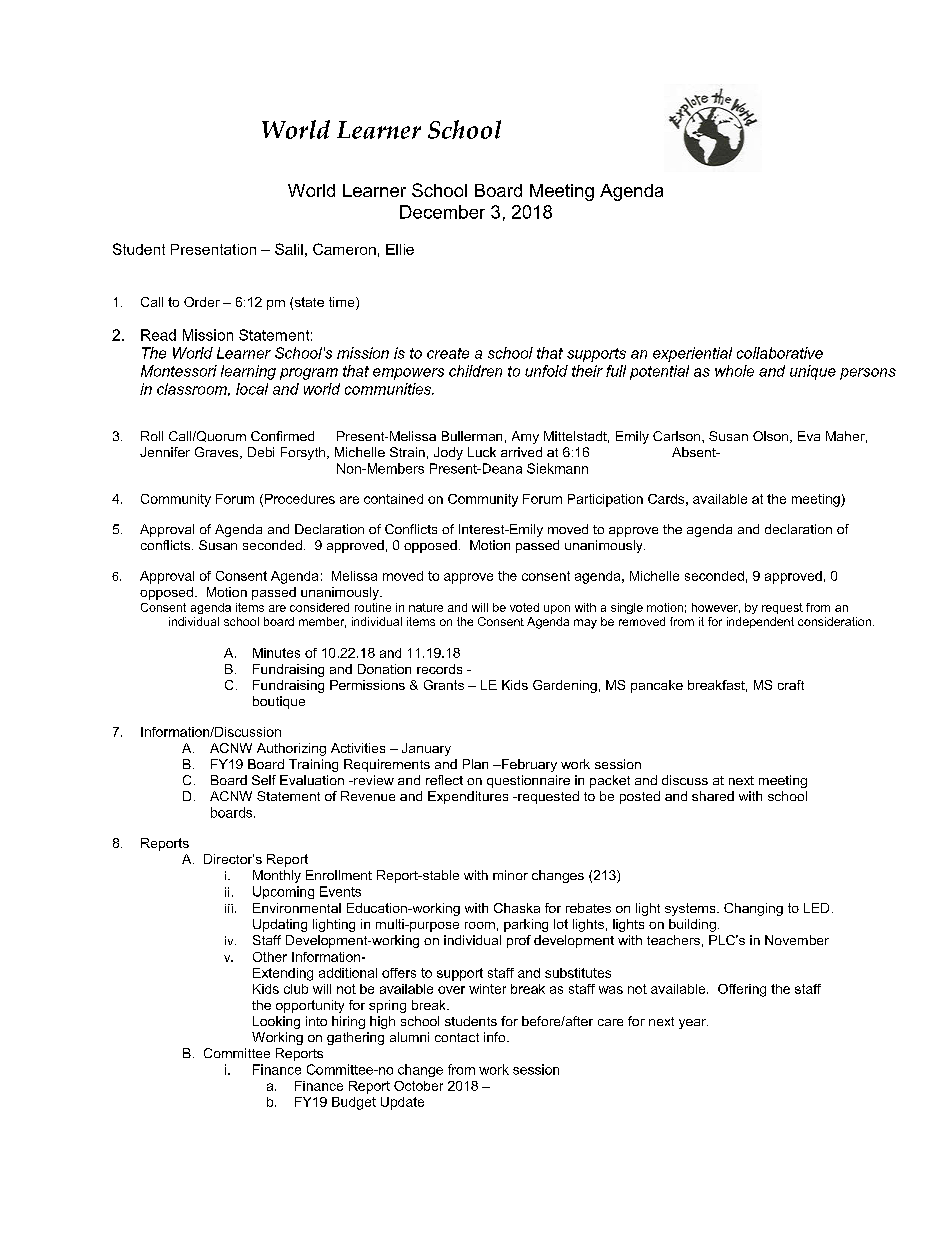 This image has height=1233, width=952. What do you see at coordinates (276, 1022) in the image?
I see `Looking` at bounding box center [276, 1022].
